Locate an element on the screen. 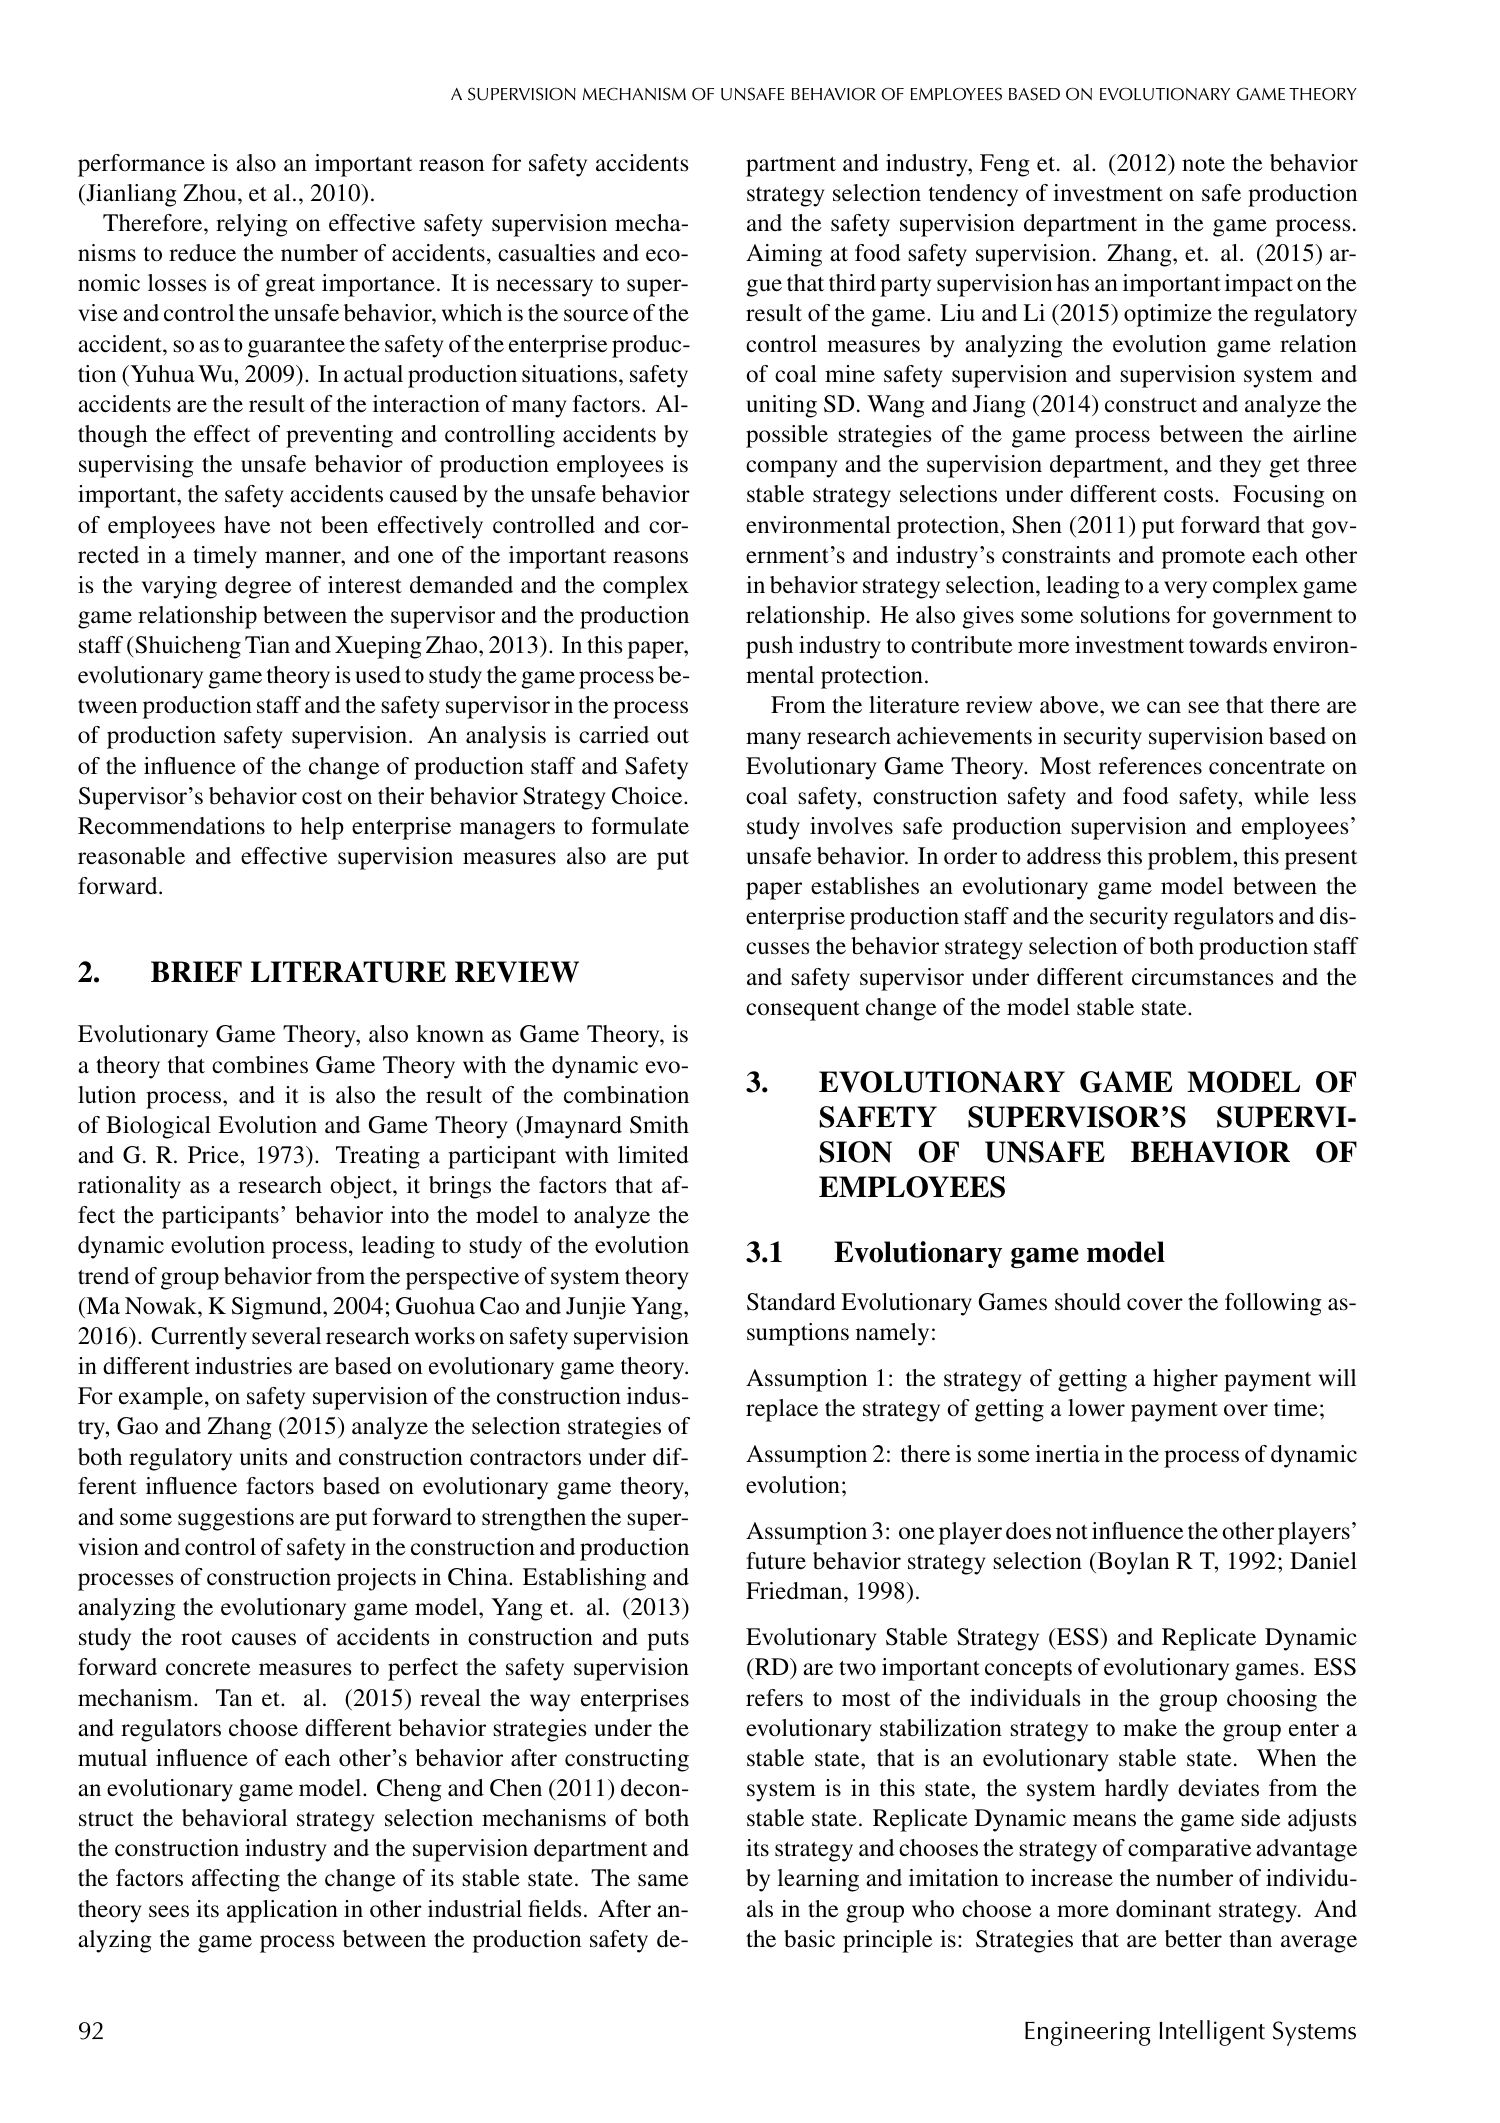 The image size is (1500, 2123). Aiming is located at coordinates (784, 255).
